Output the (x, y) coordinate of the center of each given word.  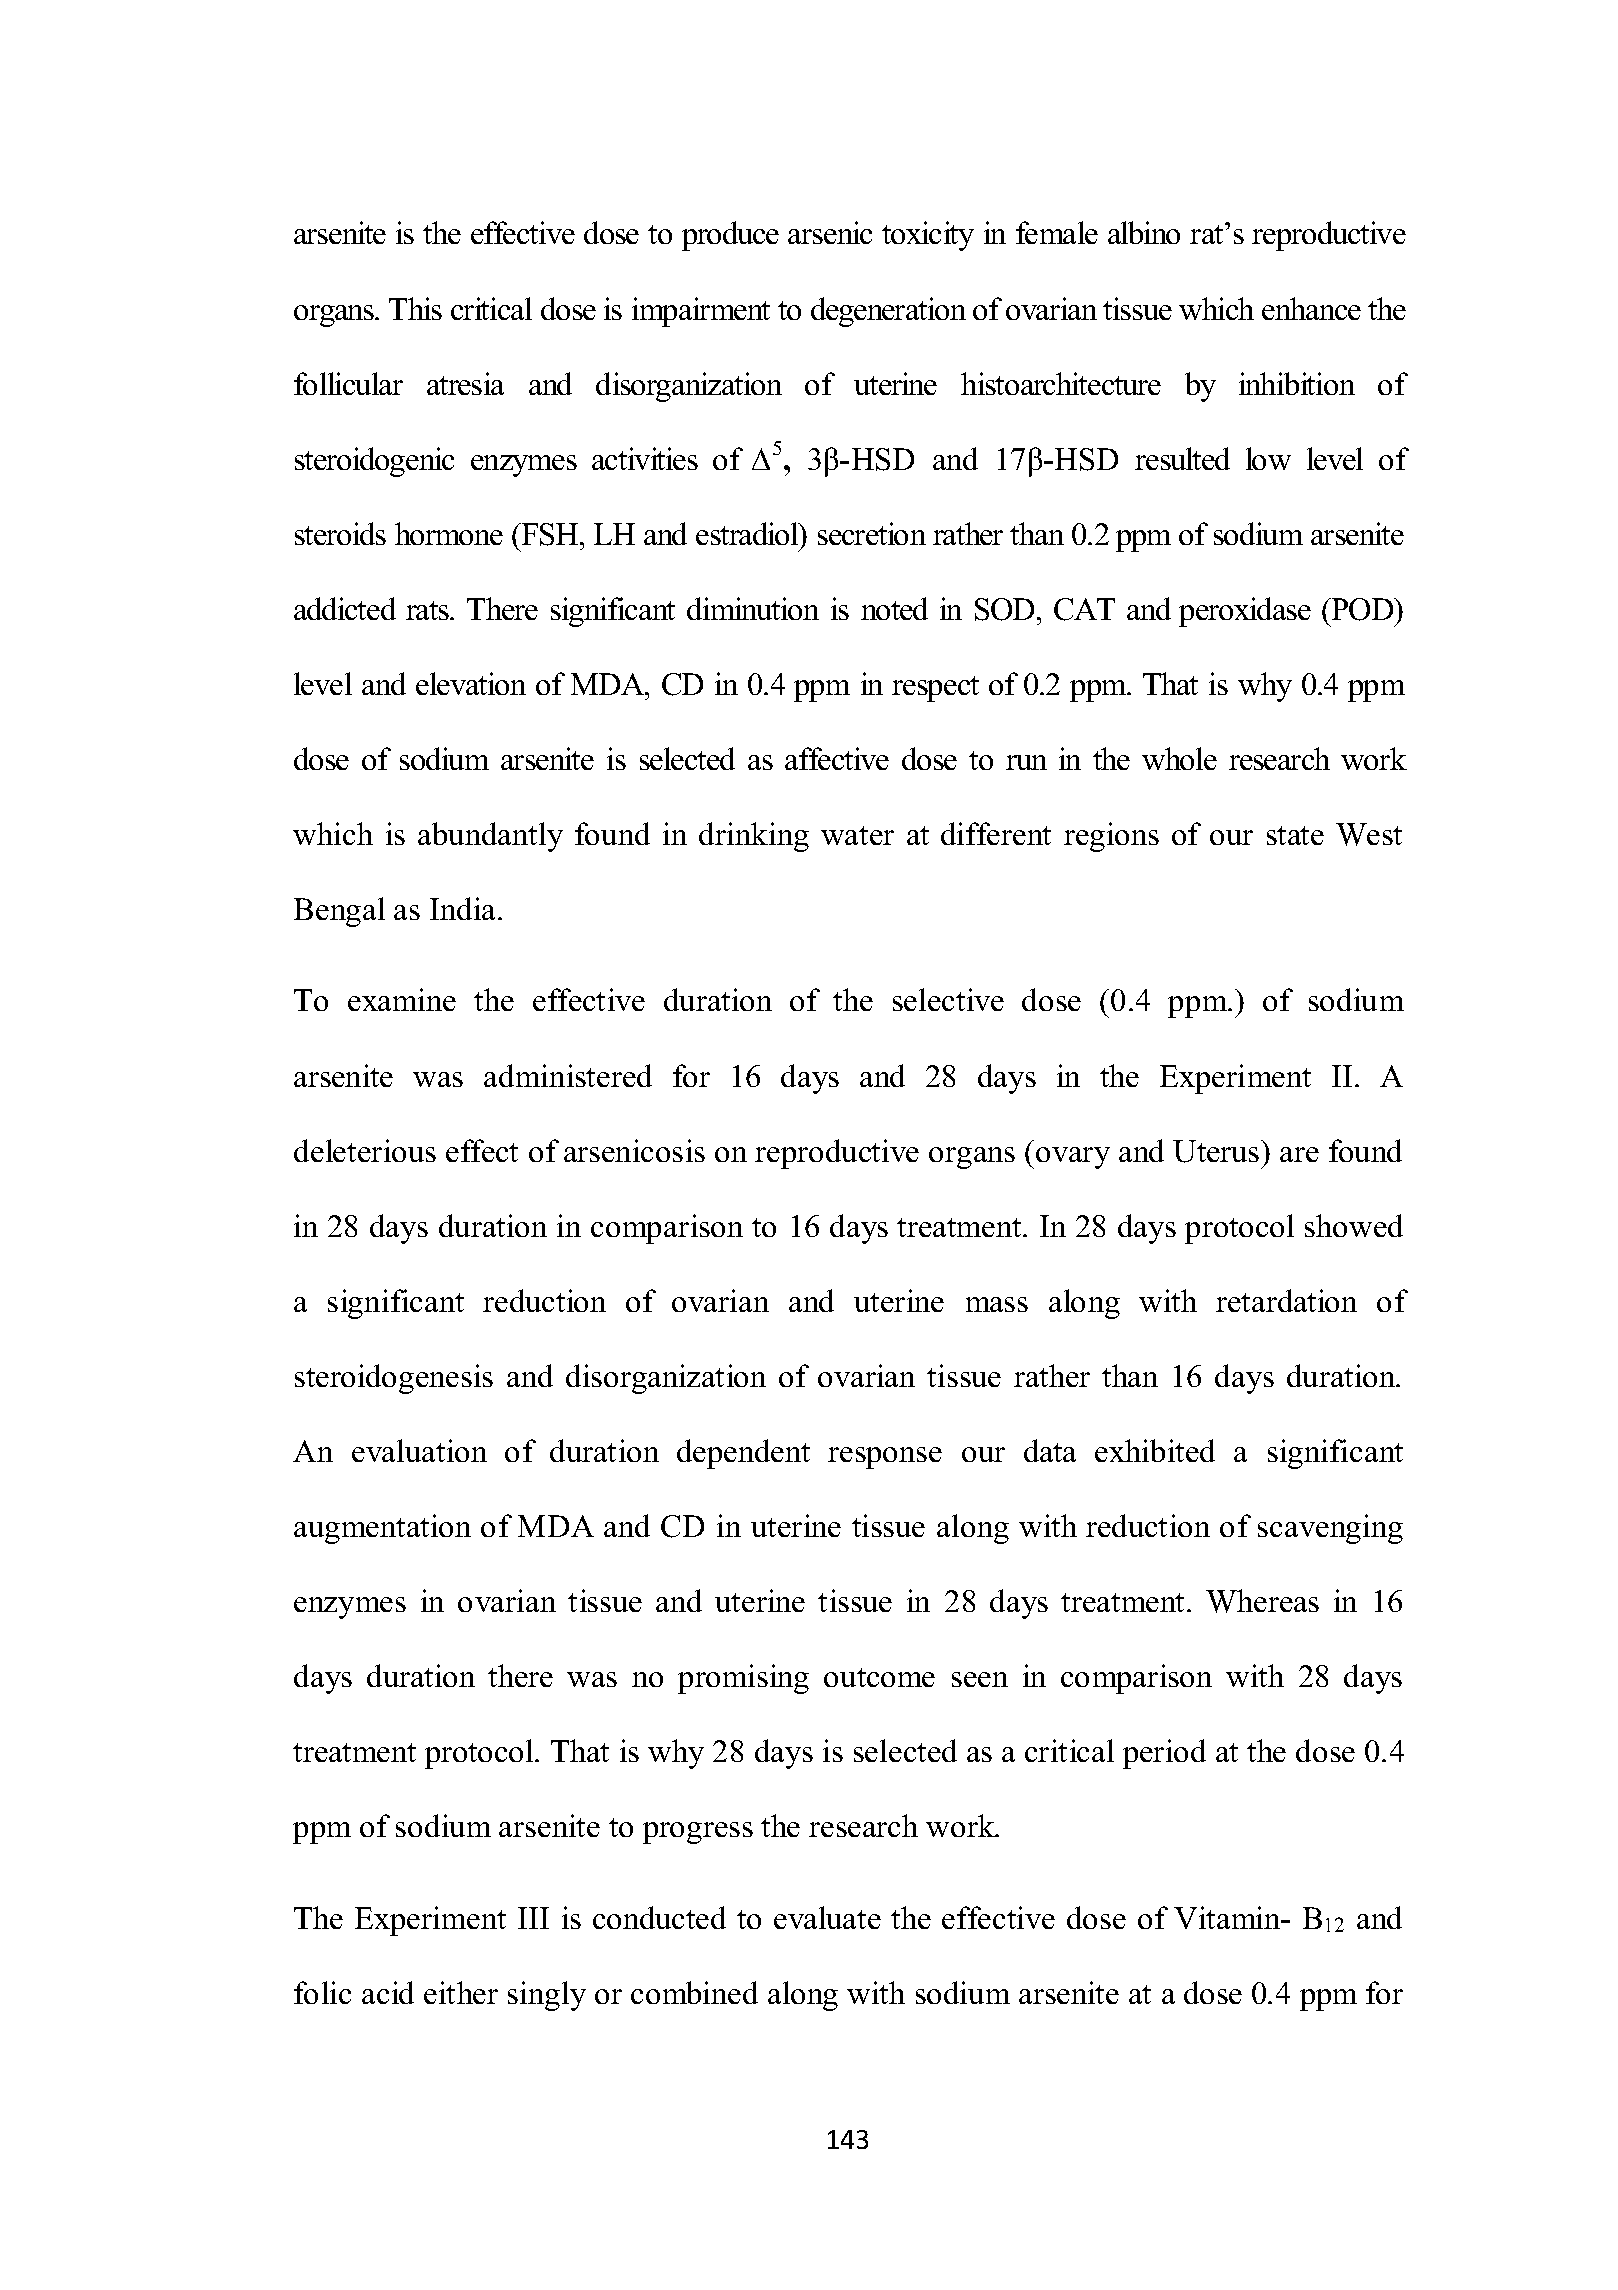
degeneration (888, 312)
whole (1179, 758)
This (415, 308)
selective (948, 999)
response (885, 1458)
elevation (471, 683)
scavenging (1330, 1529)
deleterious (365, 1150)
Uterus (1217, 1151)
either (461, 1992)
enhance (1311, 308)
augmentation (382, 1529)
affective (837, 758)
